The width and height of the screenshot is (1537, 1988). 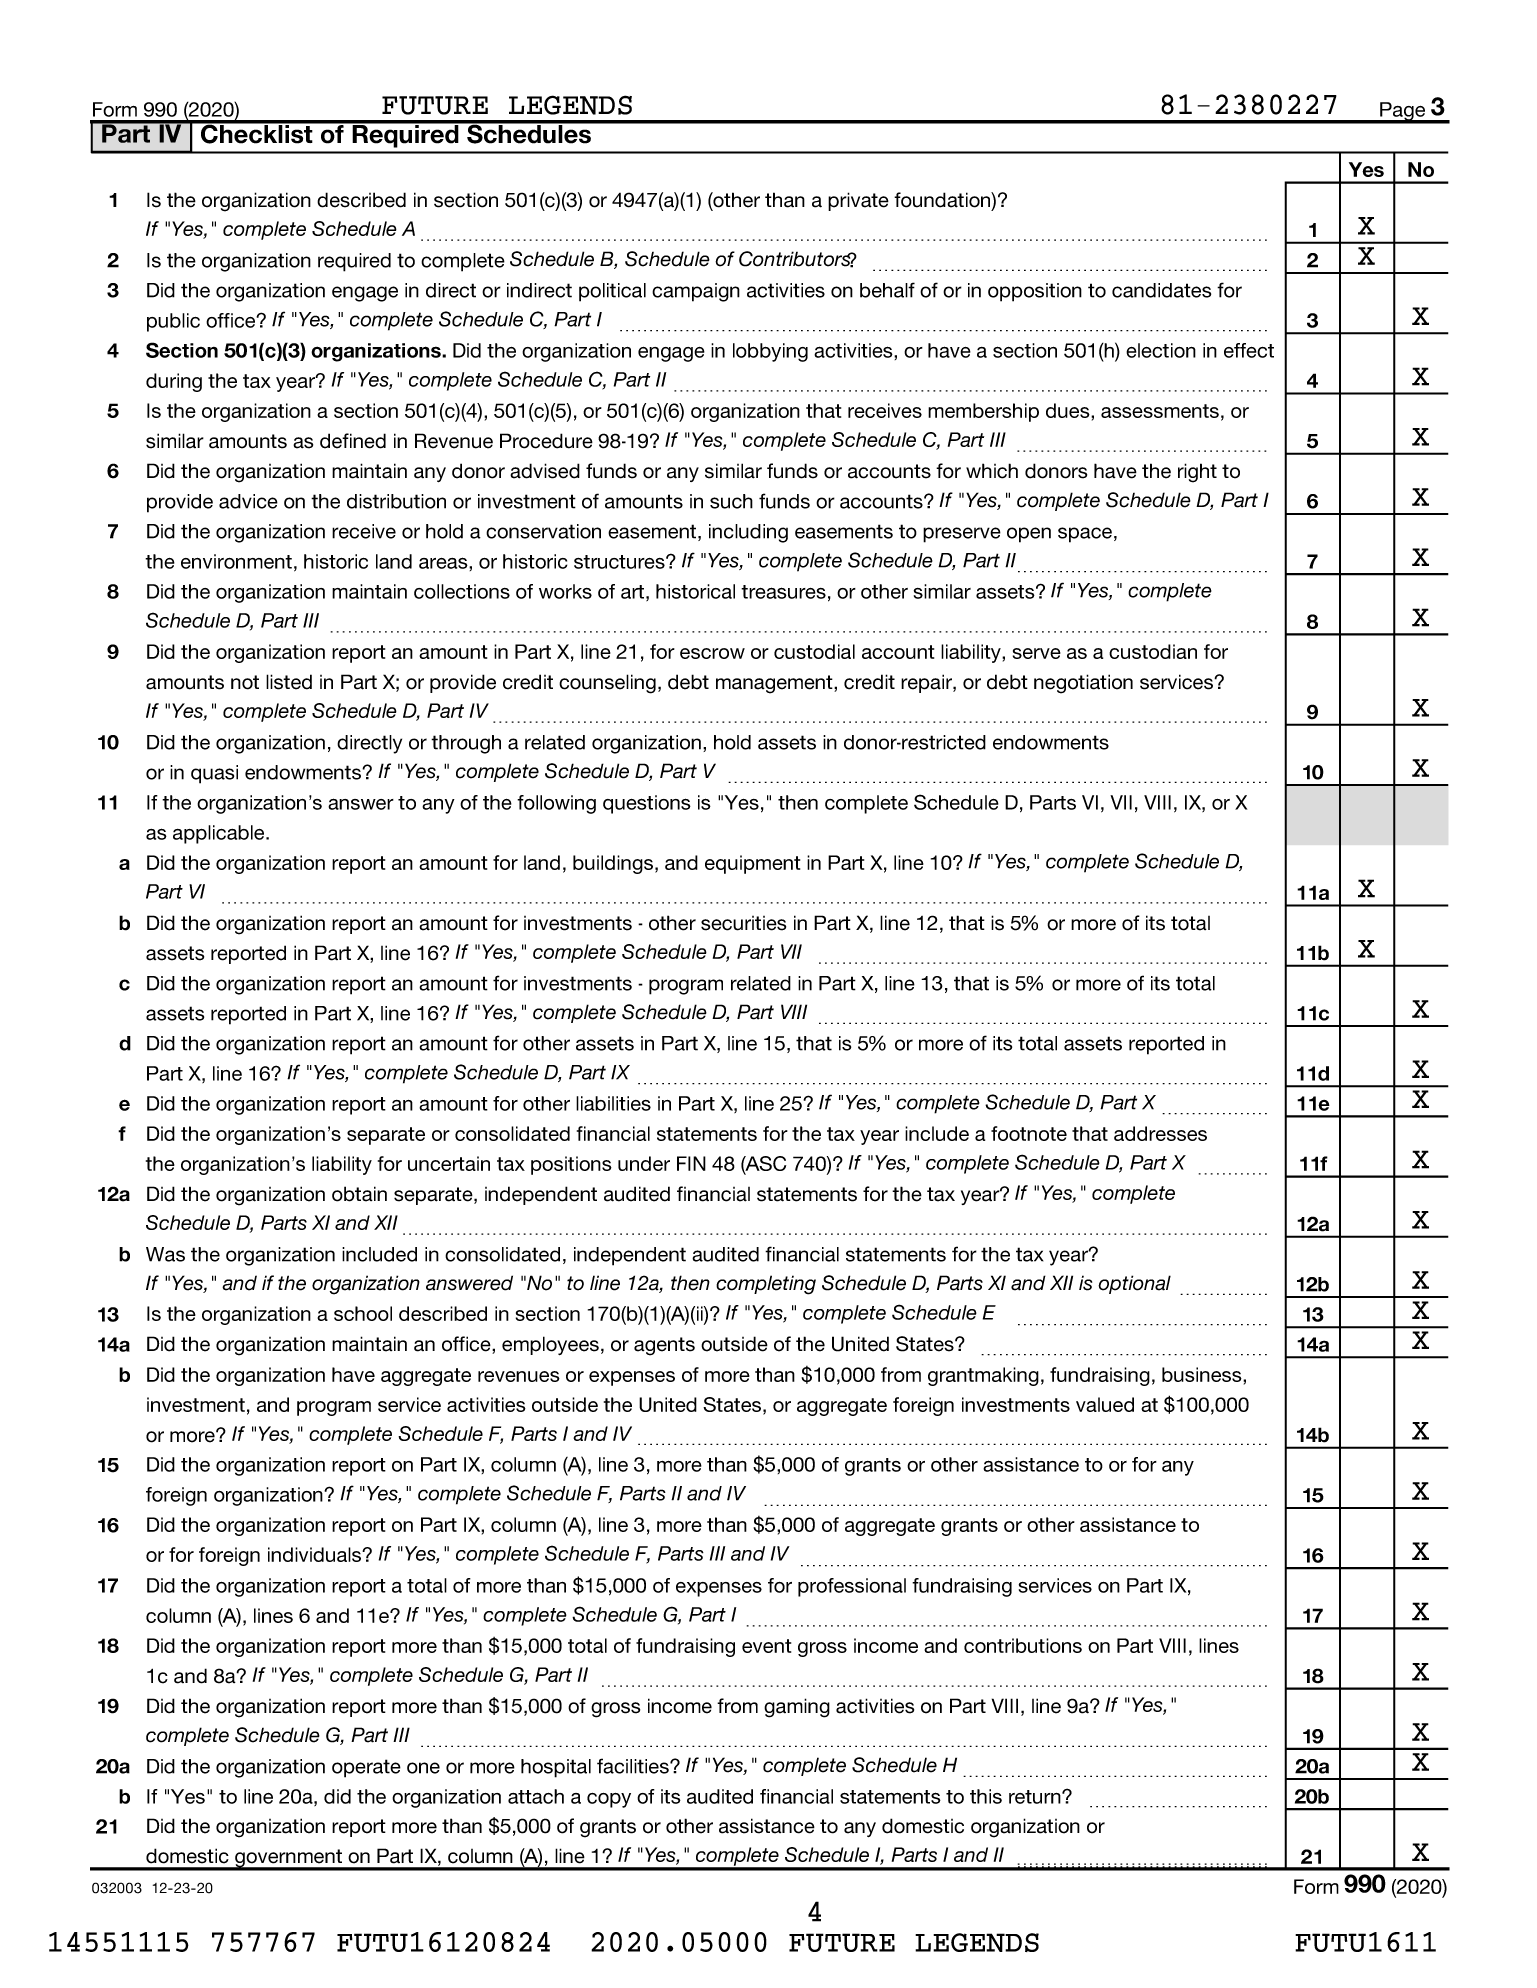 I want to click on public, so click(x=173, y=322).
